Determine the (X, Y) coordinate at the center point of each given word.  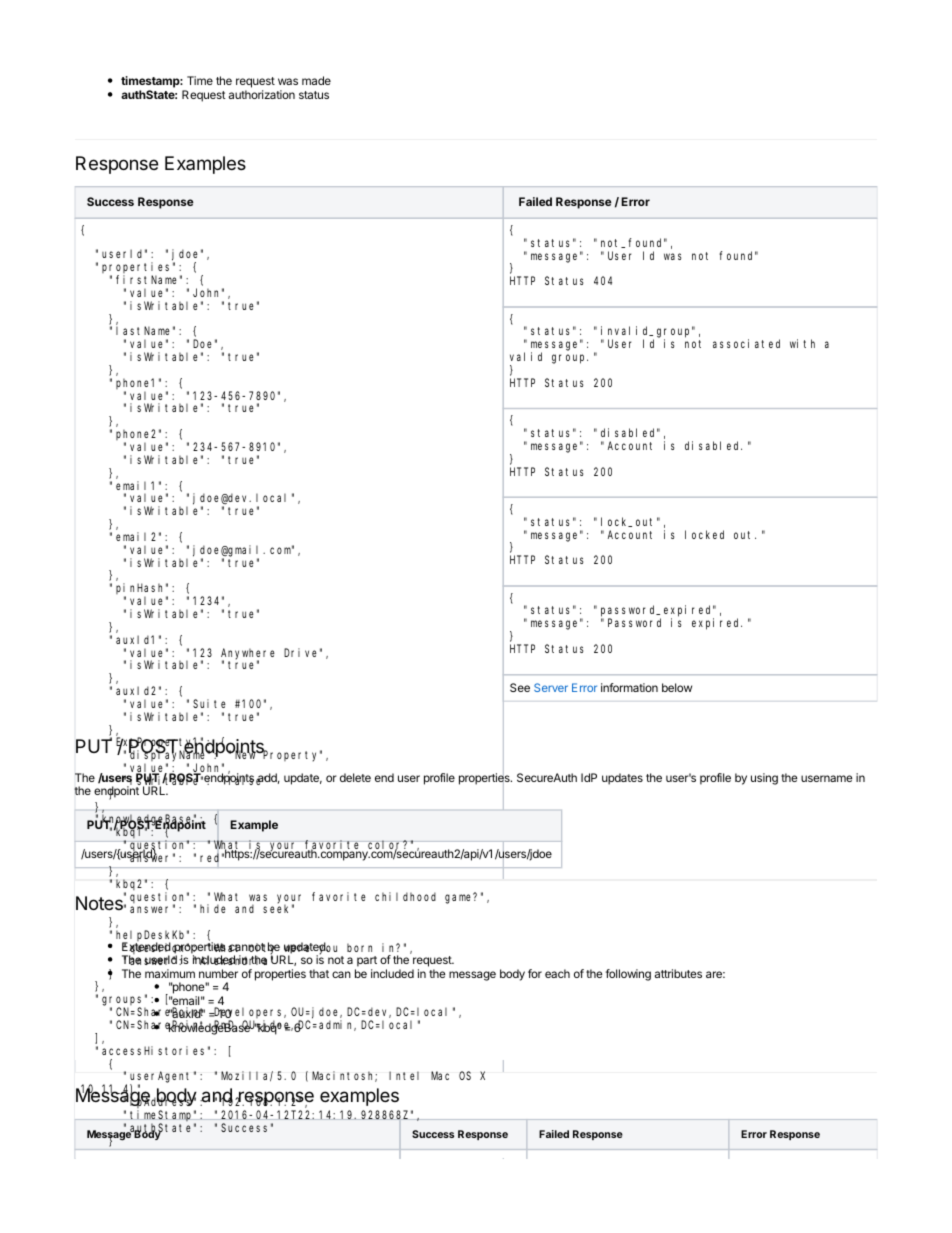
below (677, 687)
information (629, 687)
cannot (247, 947)
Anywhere (248, 654)
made (316, 80)
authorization (262, 94)
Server (551, 687)
